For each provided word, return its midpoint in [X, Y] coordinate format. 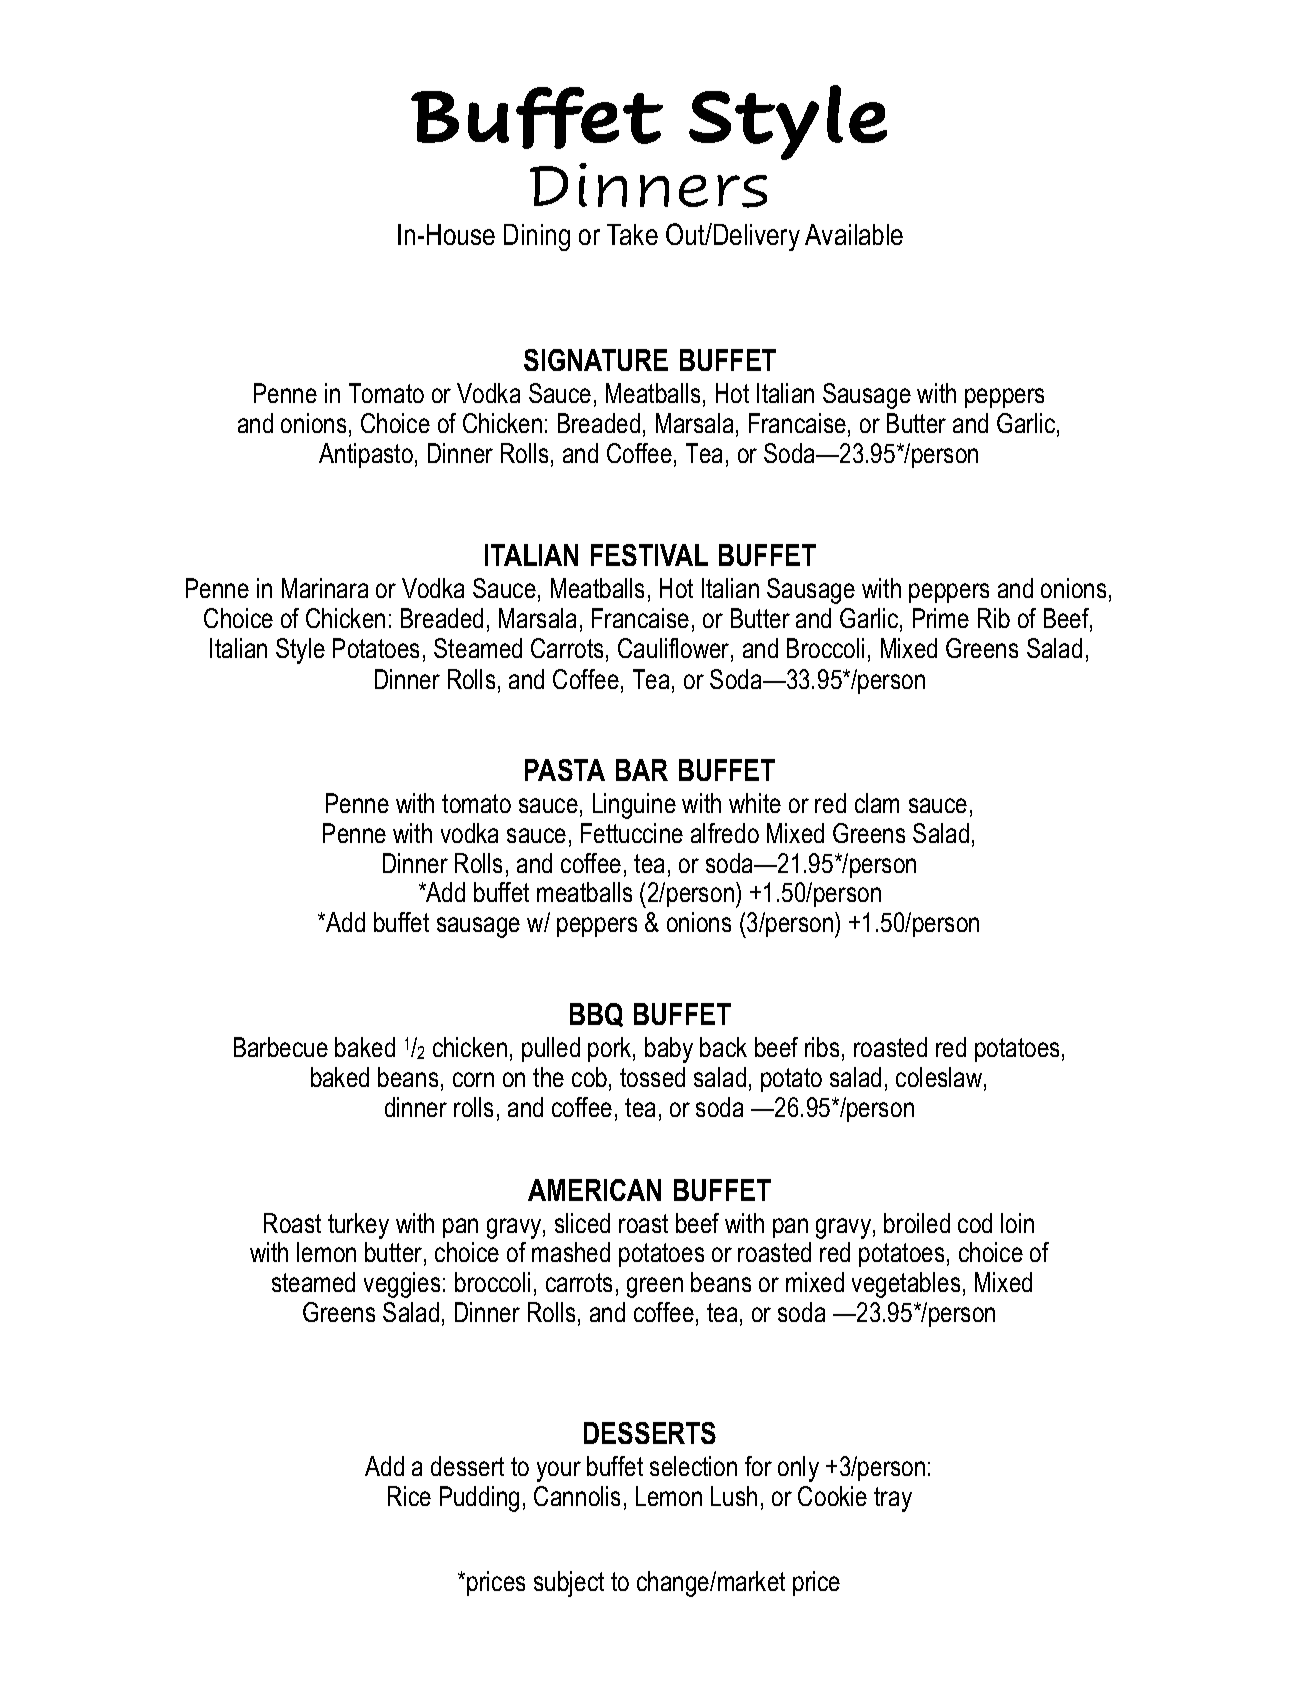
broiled [917, 1223]
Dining [537, 237]
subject [569, 1584]
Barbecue [281, 1047]
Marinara [325, 588]
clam [877, 803]
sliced [582, 1223]
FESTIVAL [649, 555]
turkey [358, 1226]
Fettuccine [632, 833]
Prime [941, 618]
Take [632, 234]
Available [854, 234]
